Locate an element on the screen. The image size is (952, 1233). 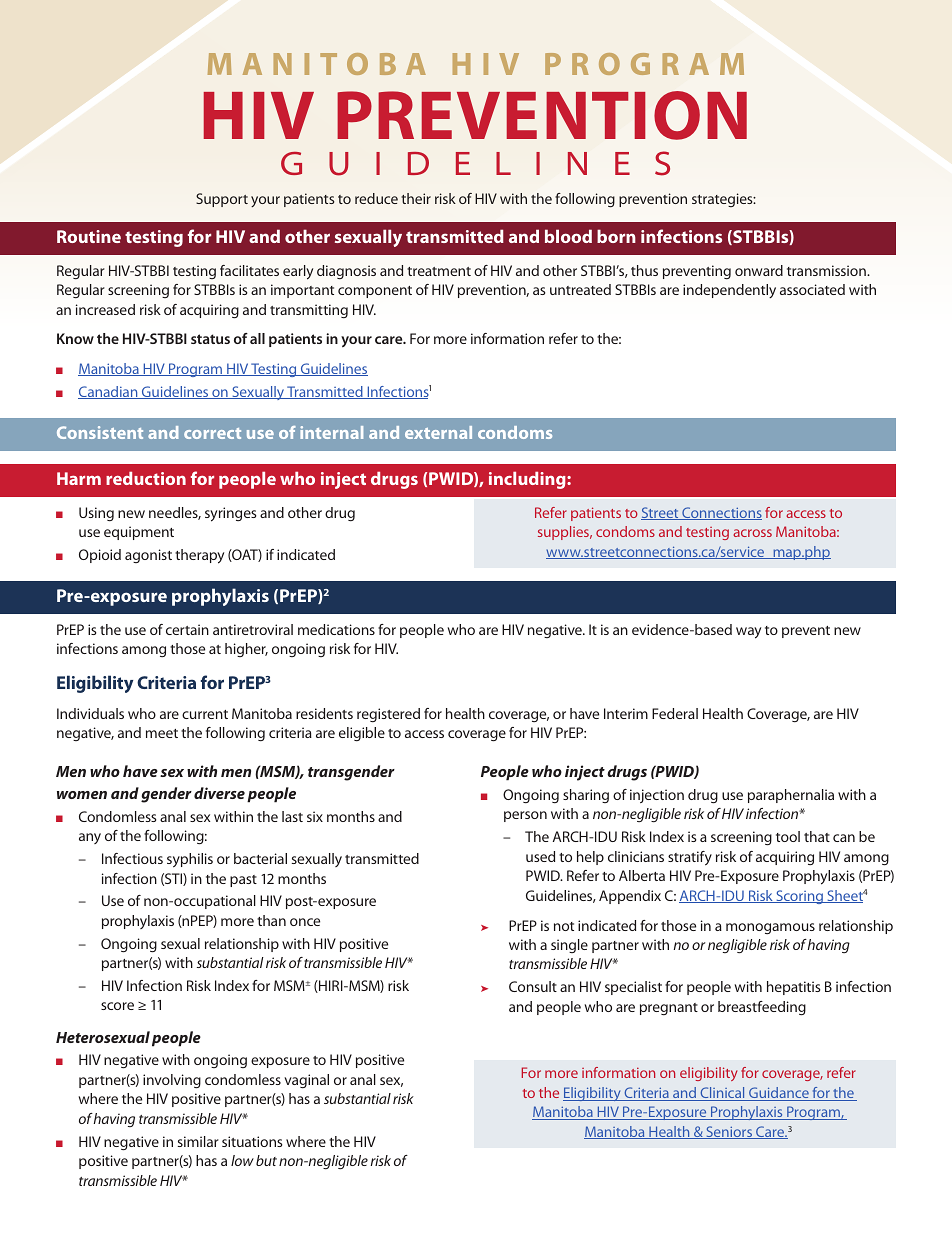
similar is located at coordinates (198, 1141).
